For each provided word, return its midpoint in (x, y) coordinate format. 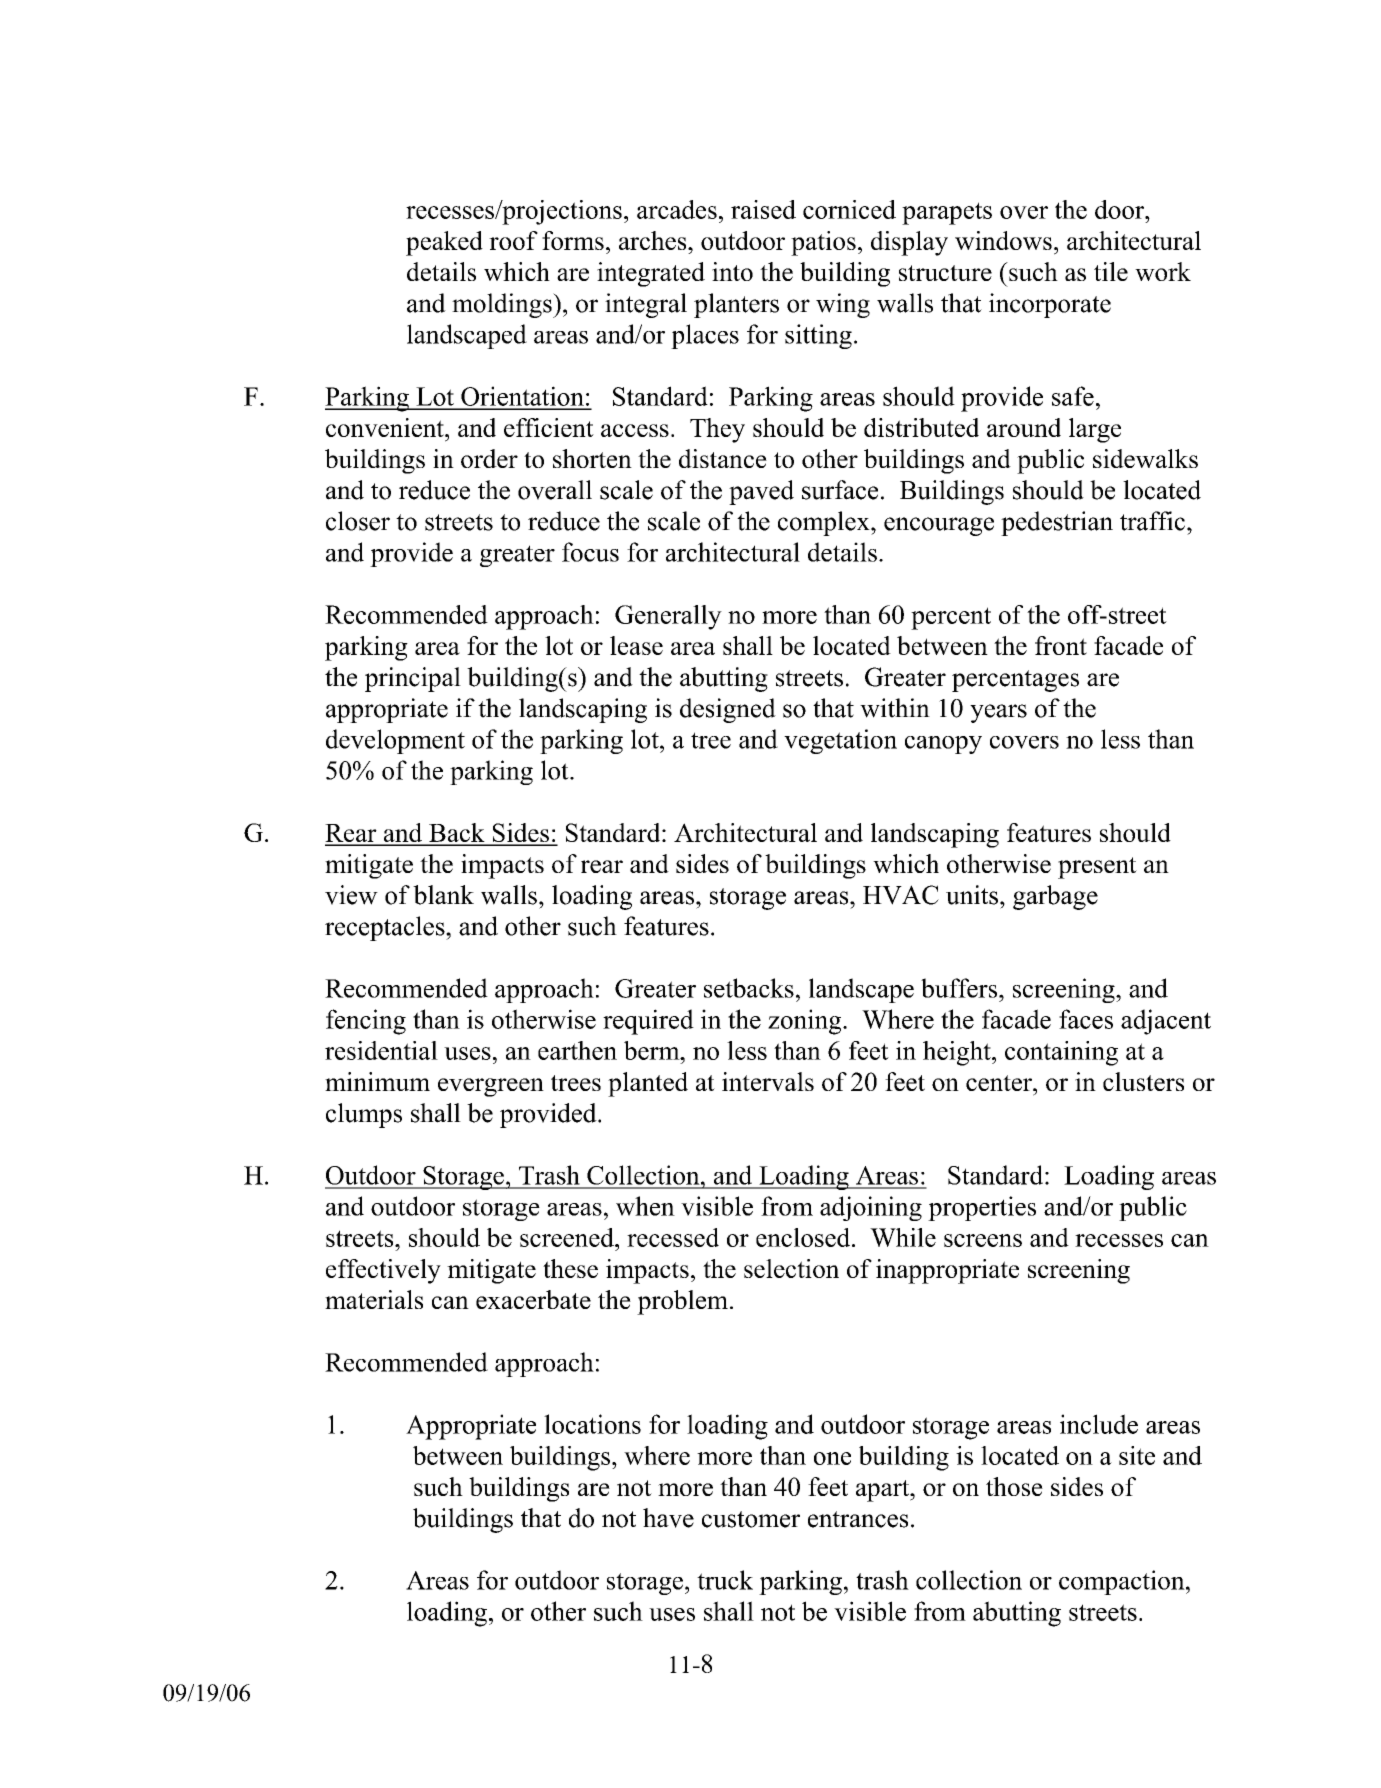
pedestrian (1057, 523)
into (732, 271)
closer (358, 521)
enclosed (804, 1237)
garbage (1055, 897)
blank (443, 895)
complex (825, 523)
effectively (383, 1271)
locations (592, 1424)
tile (1111, 271)
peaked (444, 243)
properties (982, 1208)
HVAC (901, 895)
